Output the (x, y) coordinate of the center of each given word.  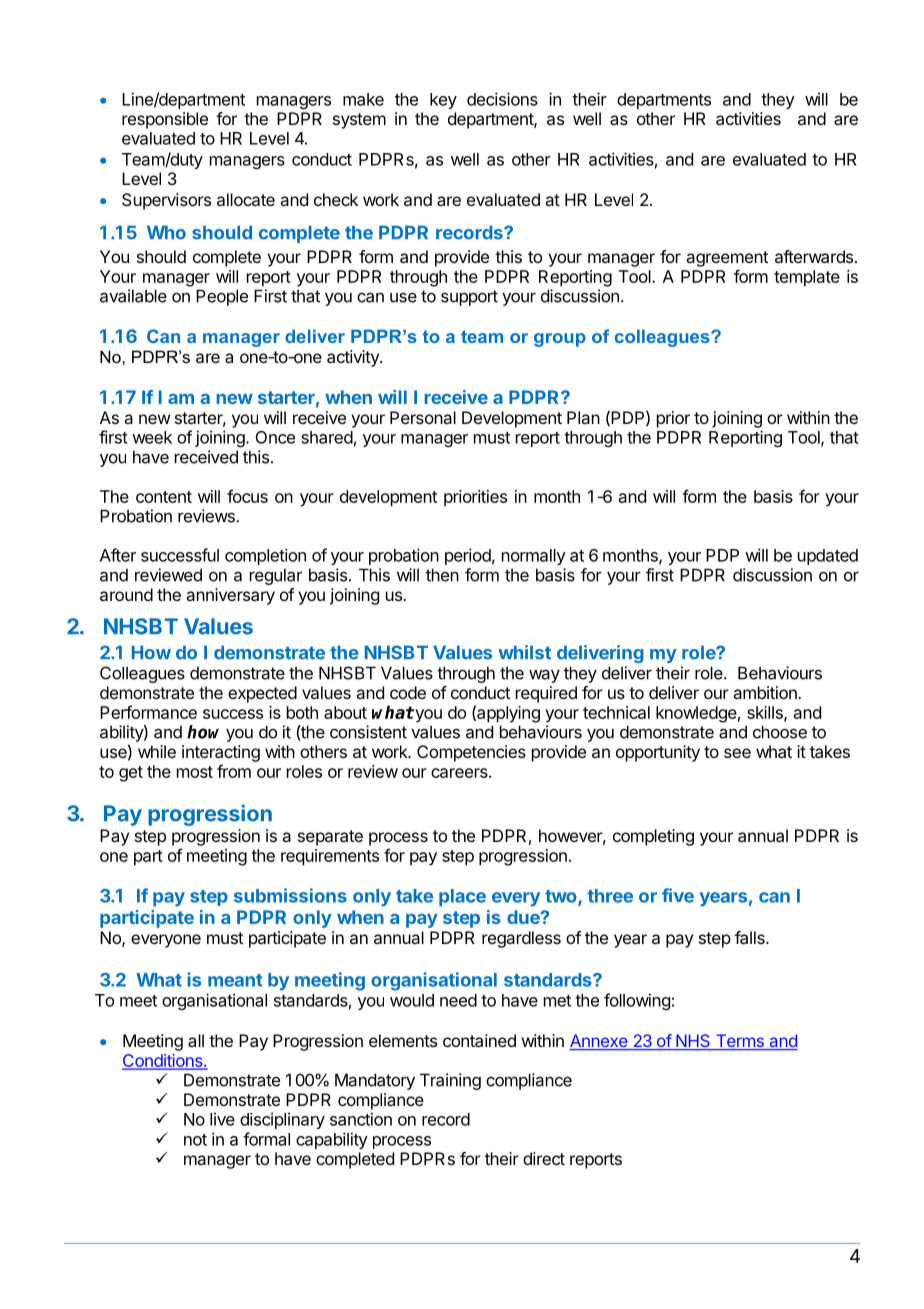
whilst (525, 652)
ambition (766, 692)
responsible (165, 120)
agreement (727, 259)
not (195, 1140)
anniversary (230, 596)
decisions (502, 99)
